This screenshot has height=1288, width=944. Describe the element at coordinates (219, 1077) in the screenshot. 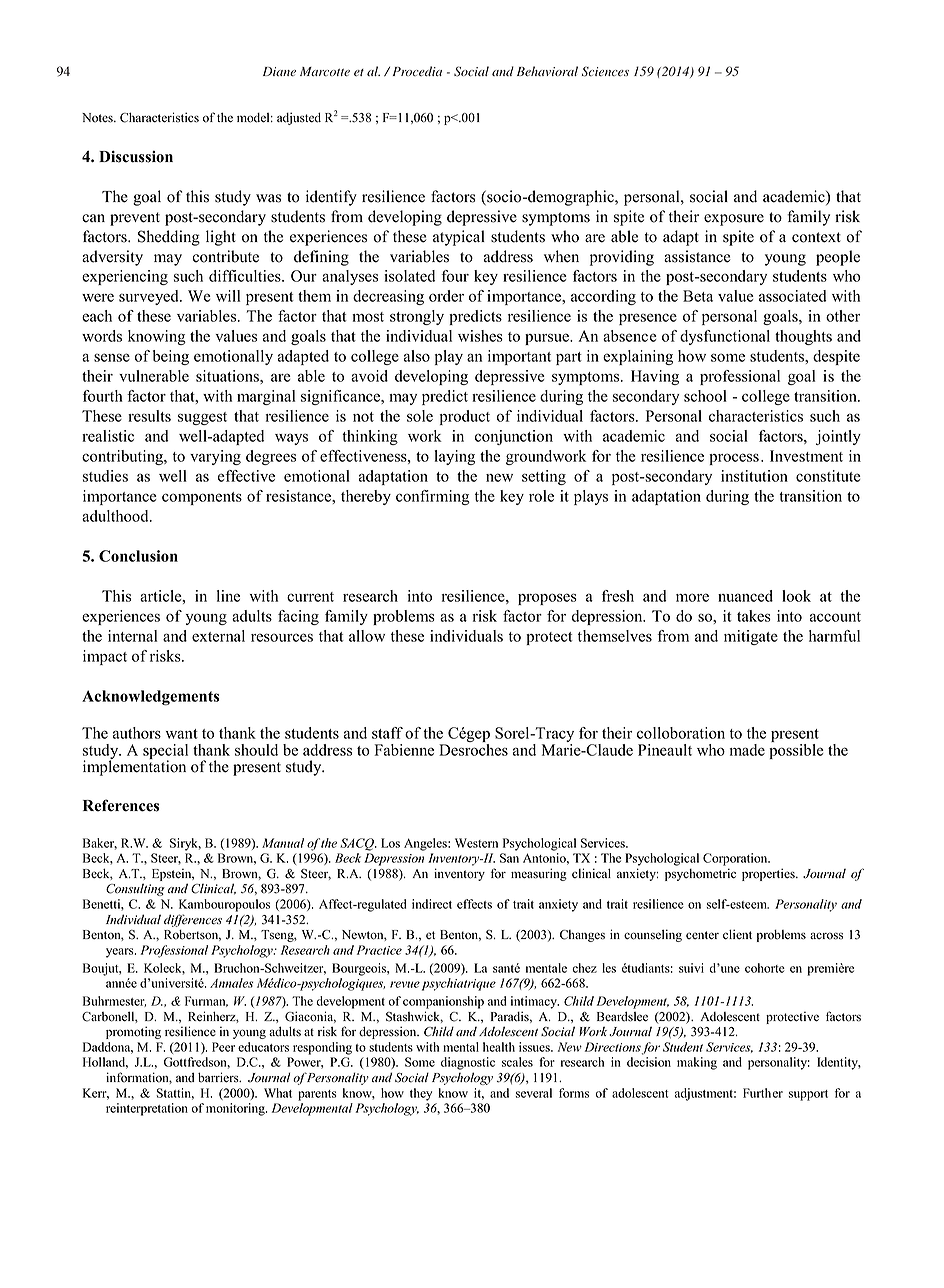

I see `barriers` at that location.
